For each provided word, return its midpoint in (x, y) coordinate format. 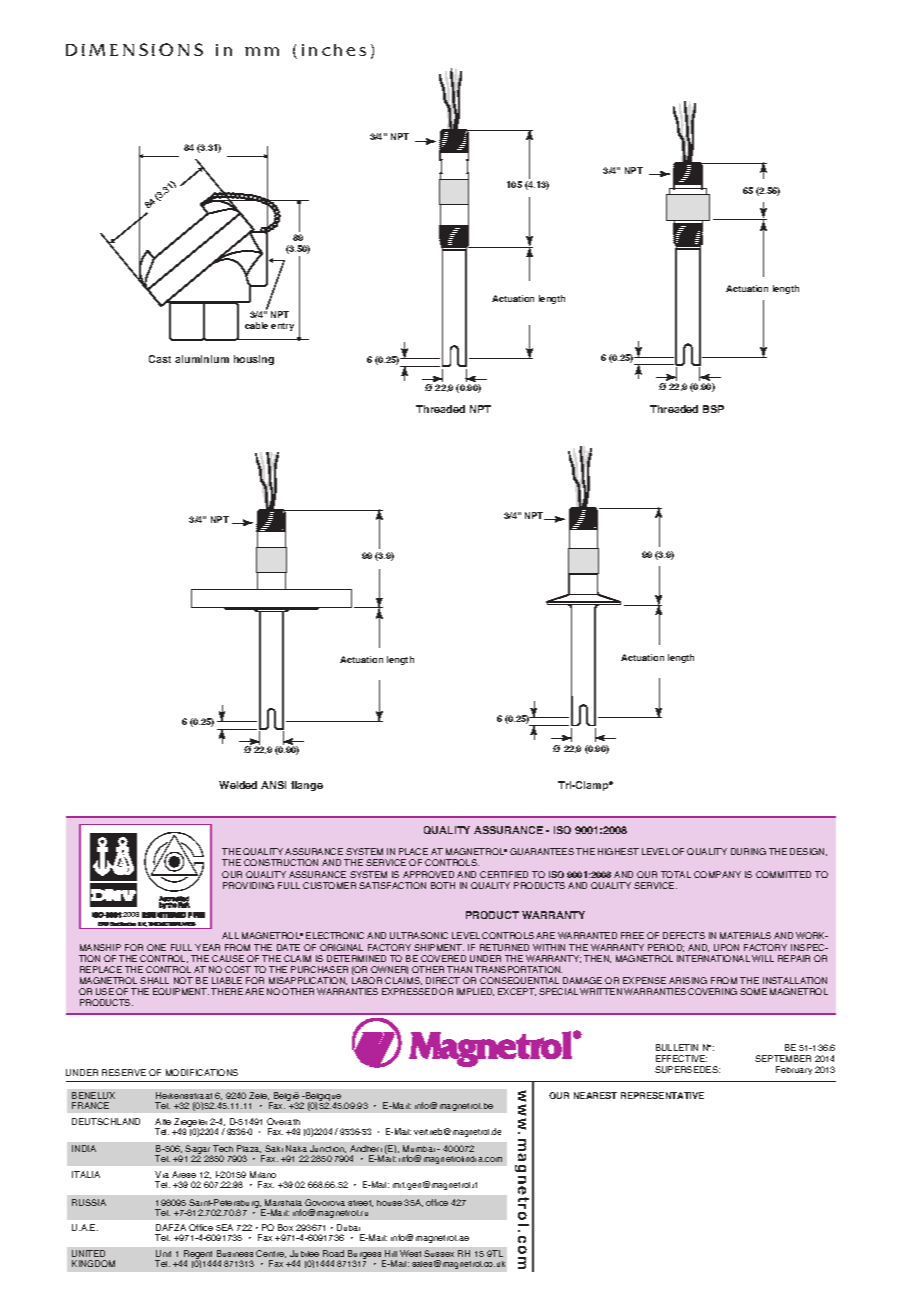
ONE (156, 947)
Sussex (439, 1253)
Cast (160, 359)
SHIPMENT (439, 947)
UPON (726, 947)
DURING (748, 851)
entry (282, 327)
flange (307, 786)
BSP (713, 409)
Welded (238, 785)
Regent (199, 1256)
